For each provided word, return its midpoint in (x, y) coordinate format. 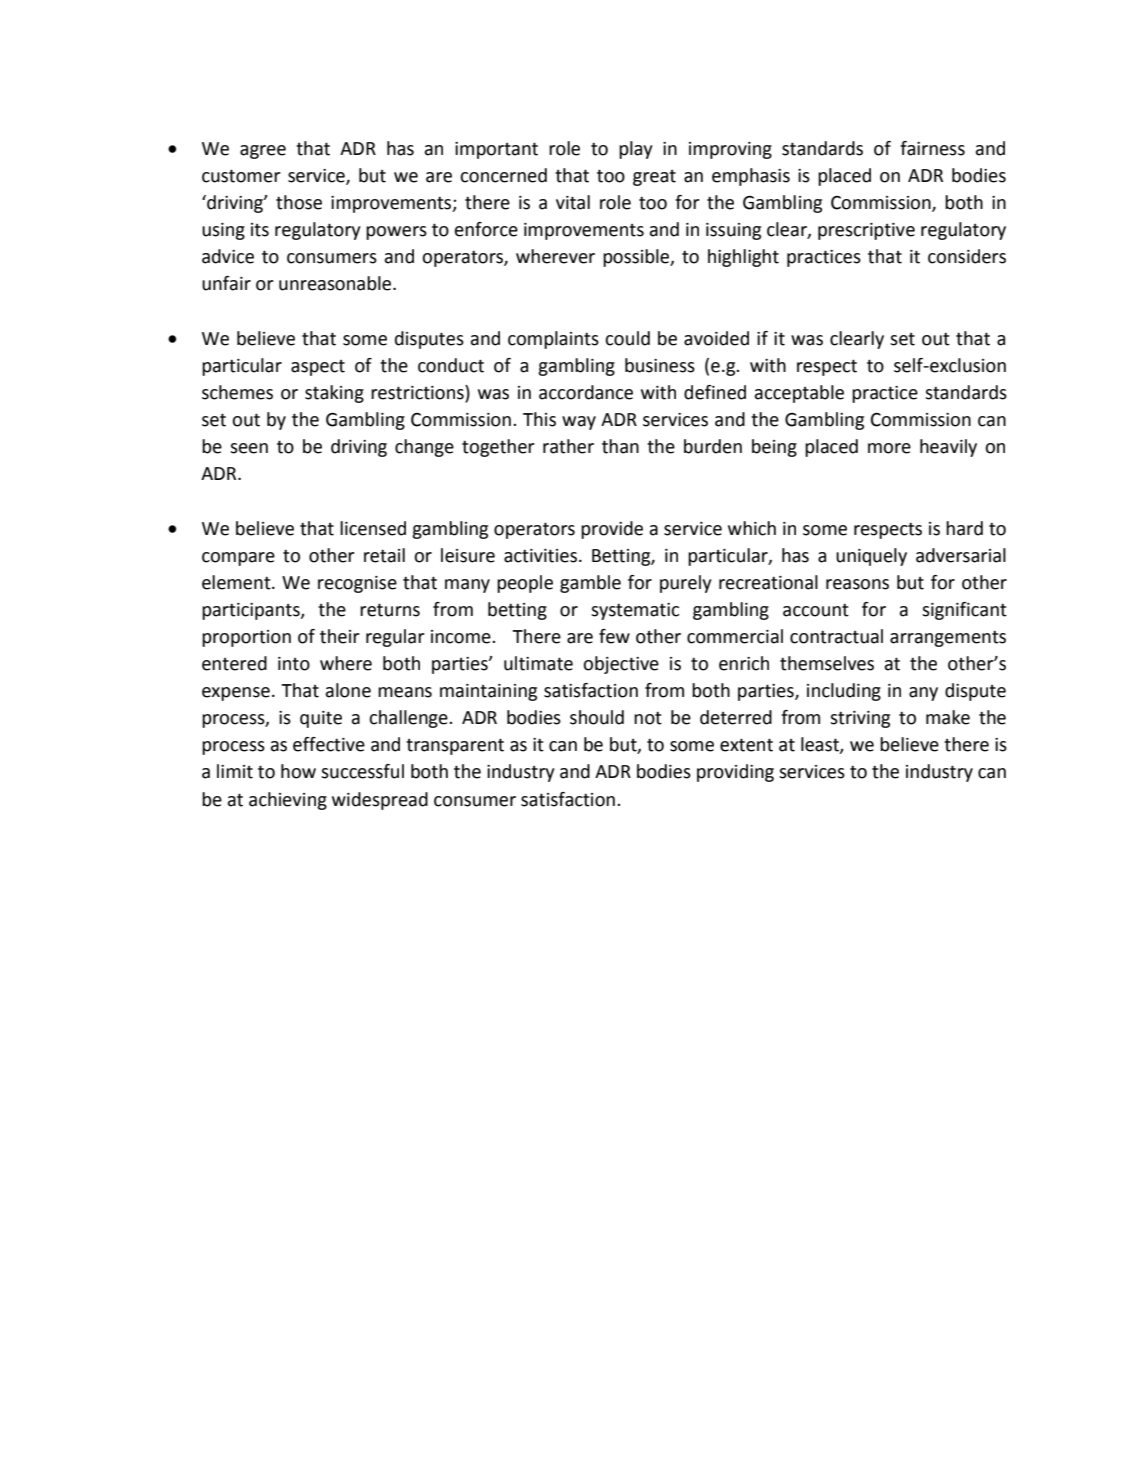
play (636, 150)
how (298, 771)
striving (860, 719)
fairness (932, 148)
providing (735, 773)
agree (263, 152)
